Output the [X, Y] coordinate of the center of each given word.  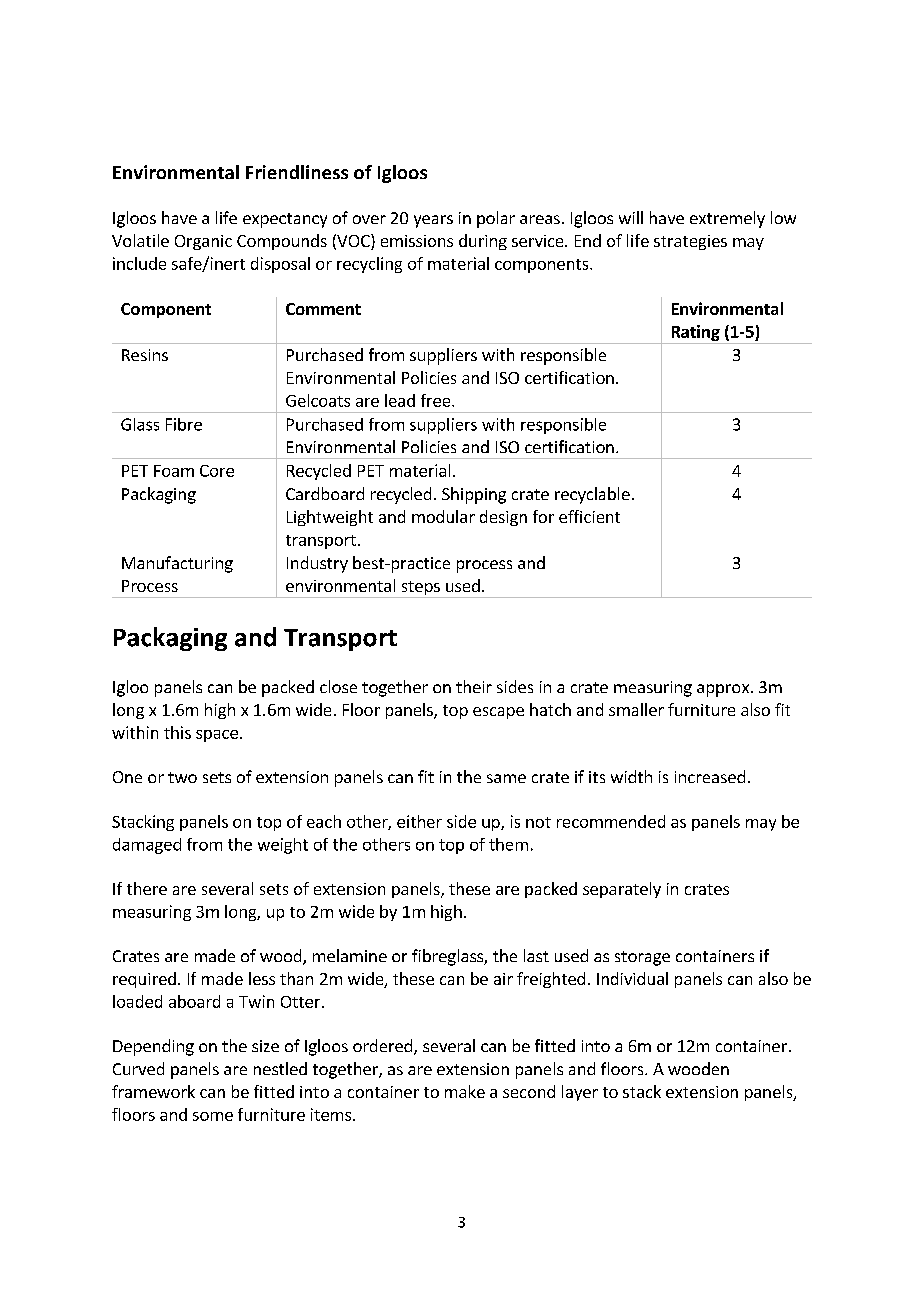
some [213, 1116]
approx [724, 690]
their [474, 686]
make [465, 1091]
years [433, 221]
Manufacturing [177, 564]
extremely [727, 219]
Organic [203, 242]
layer [580, 1093]
